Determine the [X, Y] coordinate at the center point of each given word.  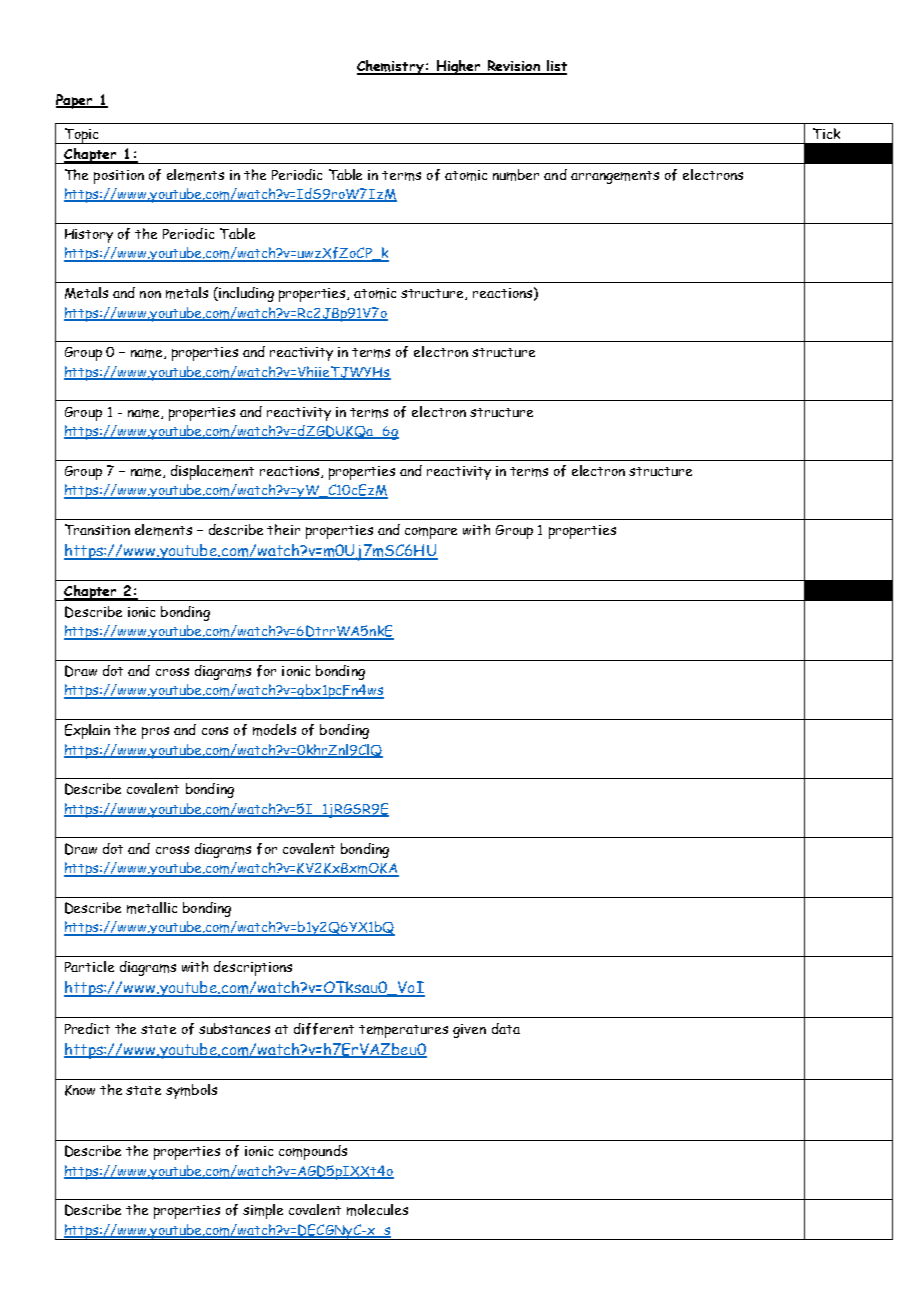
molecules [377, 1210]
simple [263, 1211]
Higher [459, 67]
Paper [75, 101]
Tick [826, 133]
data [506, 1028]
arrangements [615, 177]
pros [155, 733]
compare [431, 533]
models [274, 730]
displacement [212, 472]
